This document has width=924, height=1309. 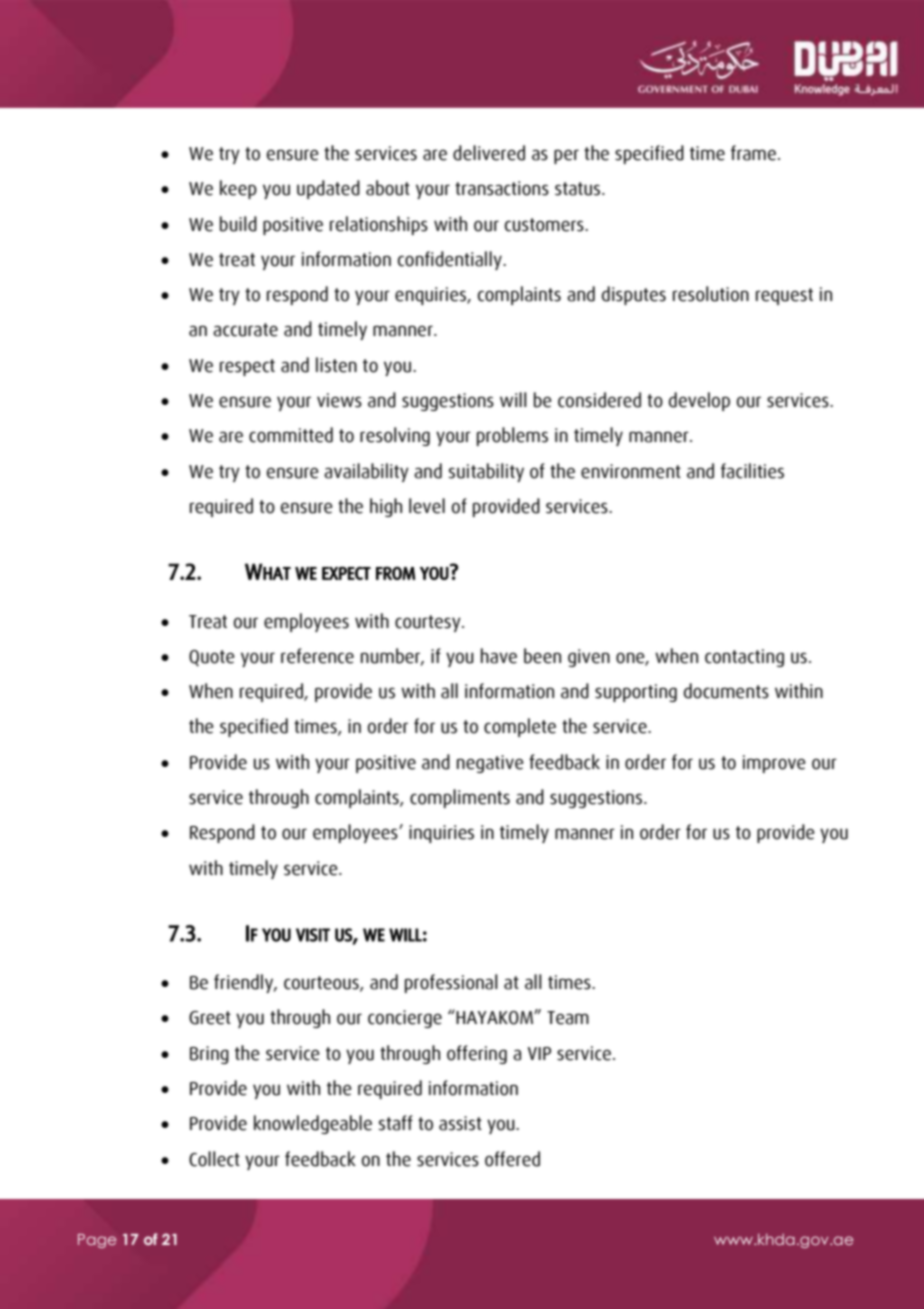 What do you see at coordinates (388, 188) in the document?
I see `about` at bounding box center [388, 188].
